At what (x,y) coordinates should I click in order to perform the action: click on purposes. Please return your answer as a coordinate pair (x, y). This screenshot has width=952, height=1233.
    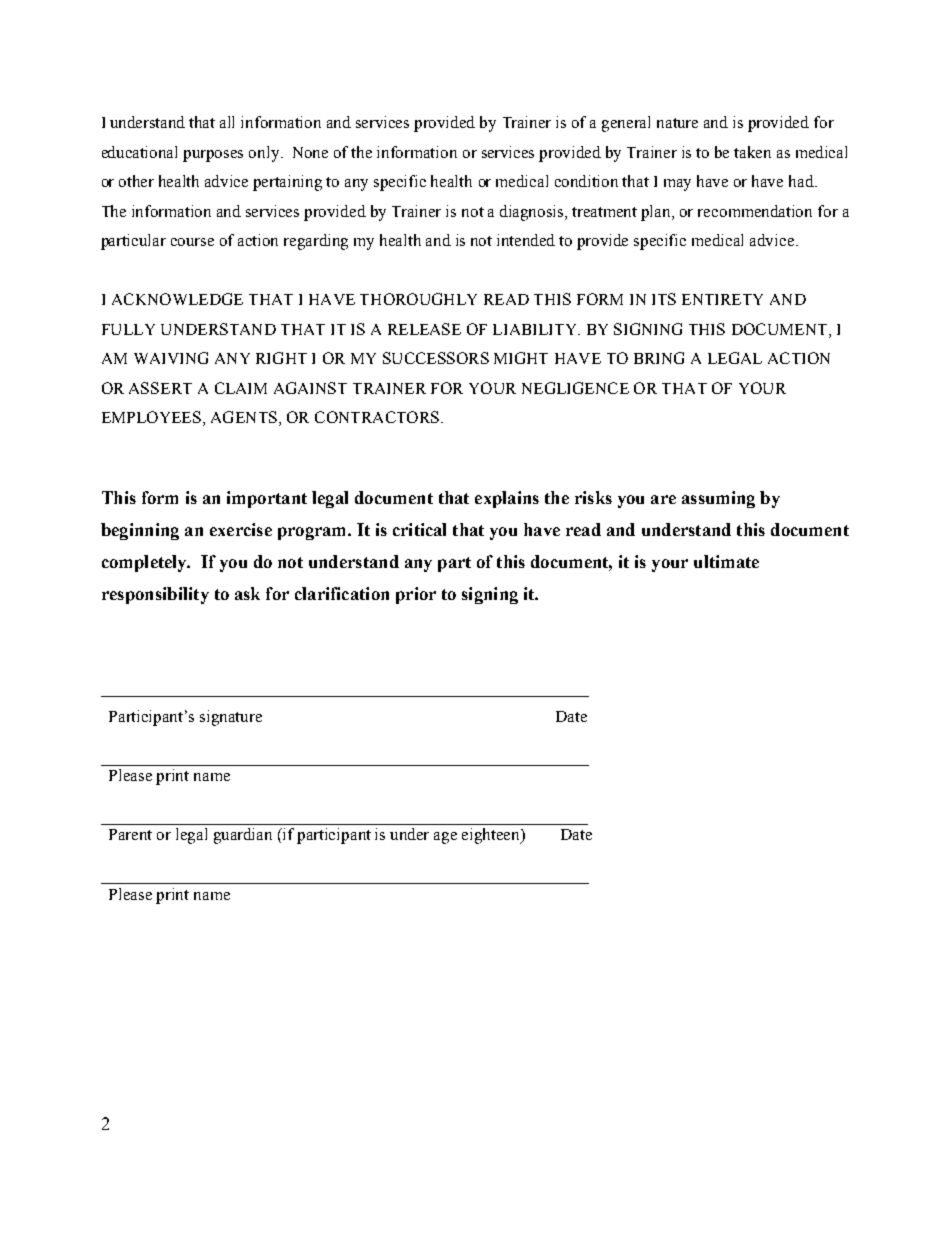
    Looking at the image, I should click on (213, 156).
